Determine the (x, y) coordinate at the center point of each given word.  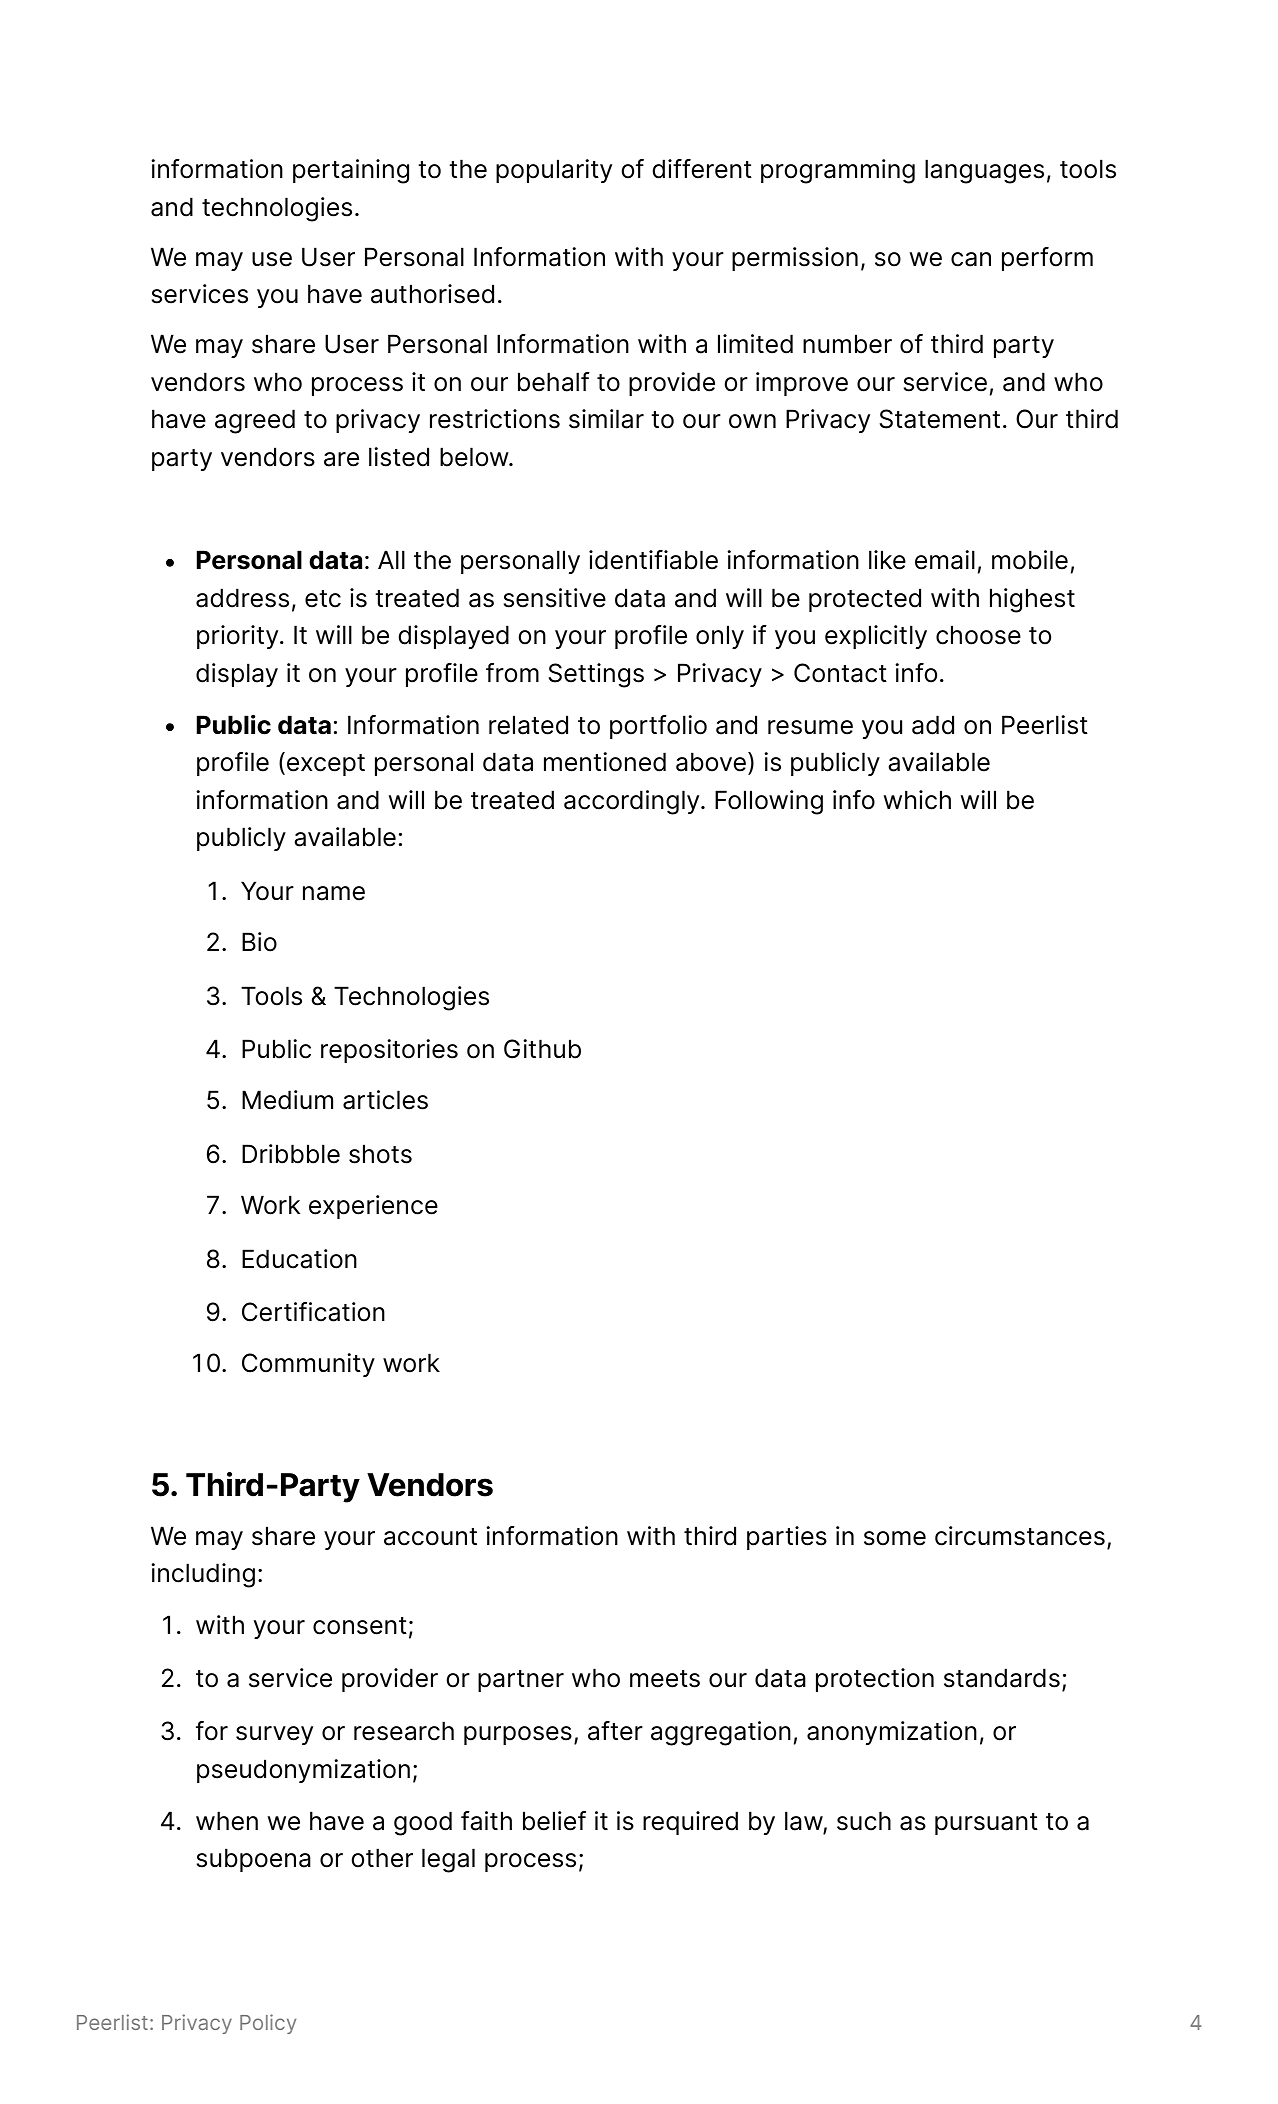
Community (308, 1365)
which (917, 800)
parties (787, 1538)
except (326, 765)
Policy (268, 2024)
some (895, 1538)
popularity (554, 171)
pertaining (351, 171)
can (971, 259)
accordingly (633, 802)
